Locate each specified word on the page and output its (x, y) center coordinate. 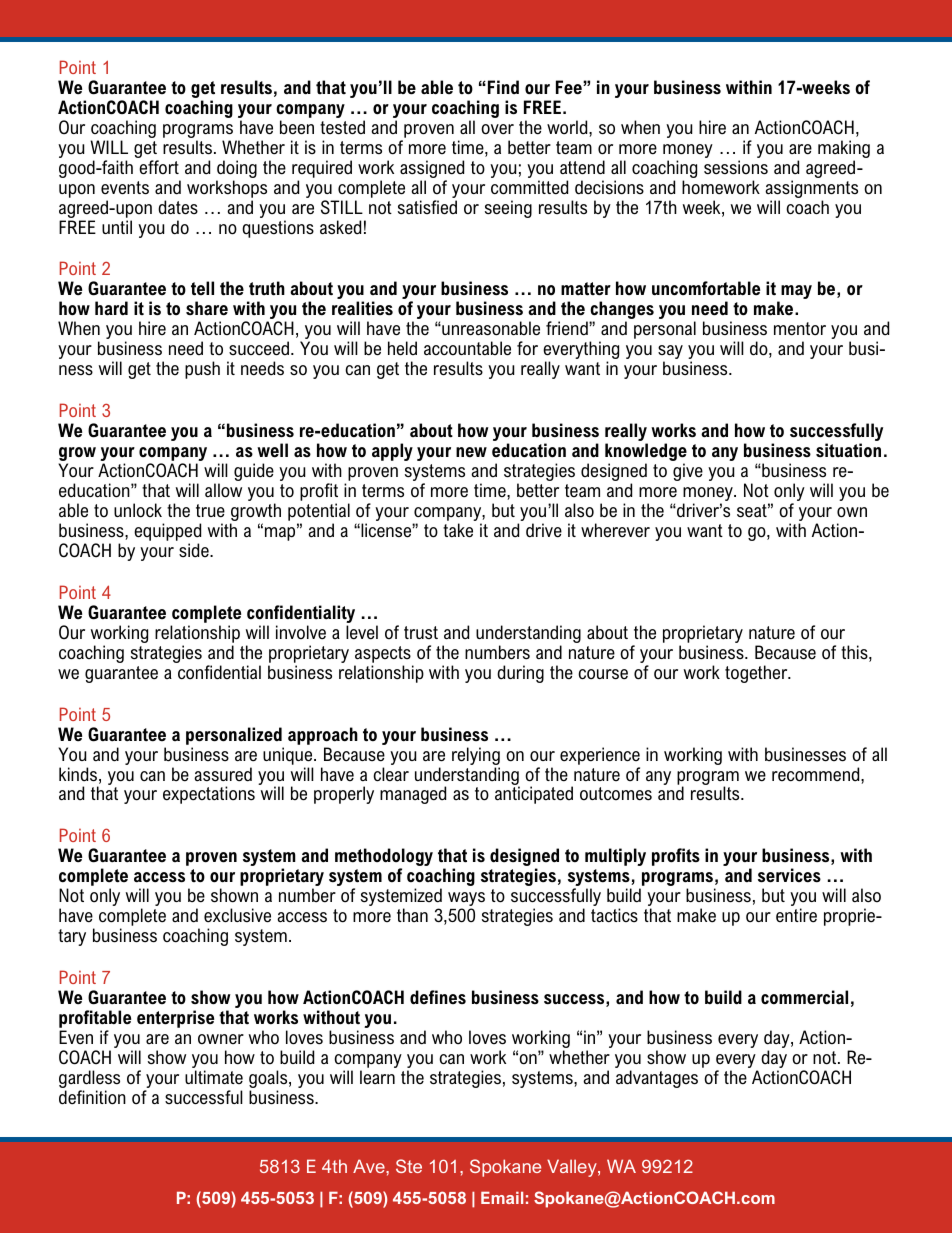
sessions (736, 167)
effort (159, 167)
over (497, 129)
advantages (657, 1079)
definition (92, 1097)
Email (502, 1197)
